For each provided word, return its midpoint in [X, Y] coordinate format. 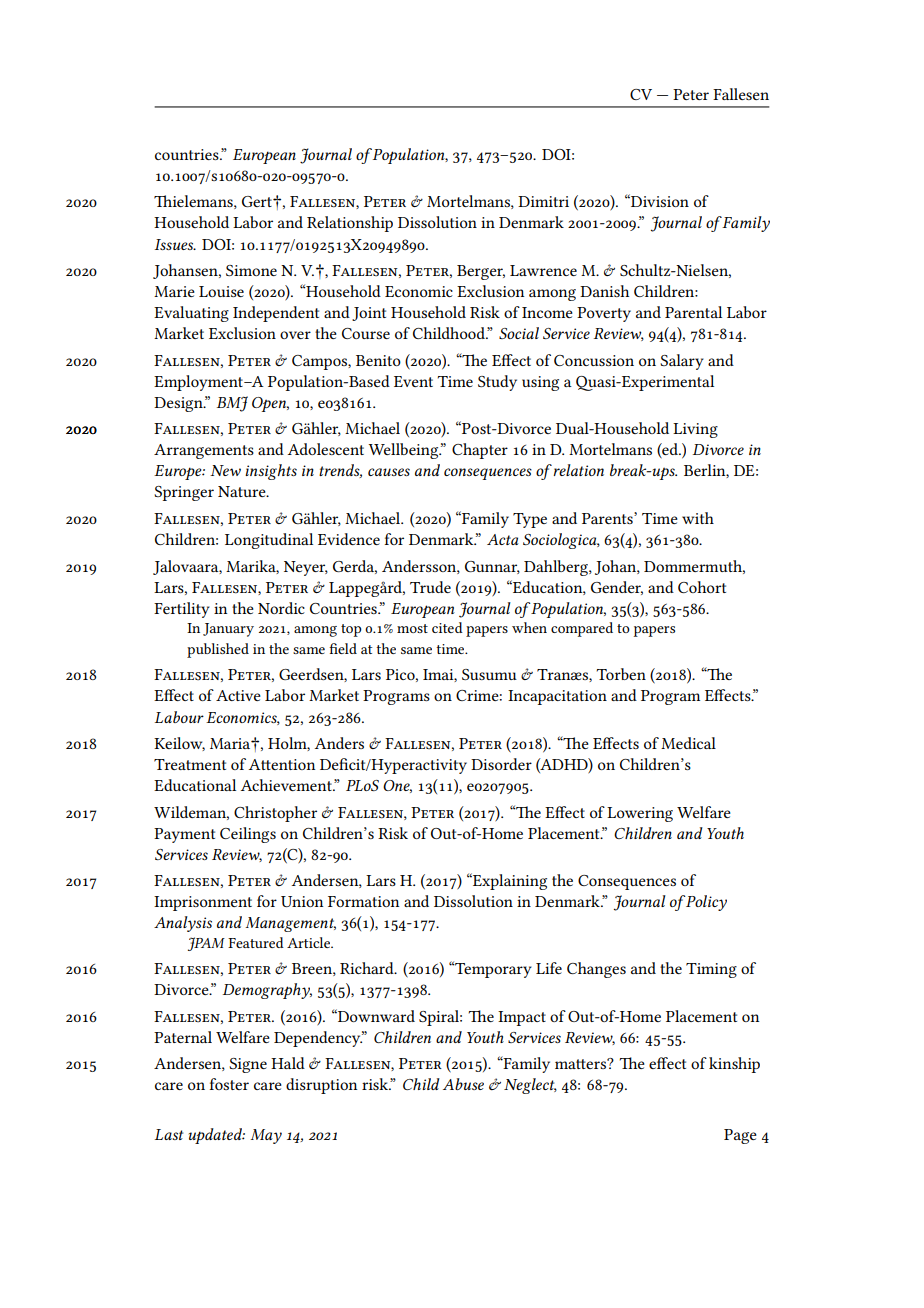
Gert [258, 201]
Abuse [463, 1084]
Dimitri [543, 201]
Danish [604, 291]
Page [740, 1136]
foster [229, 1084]
